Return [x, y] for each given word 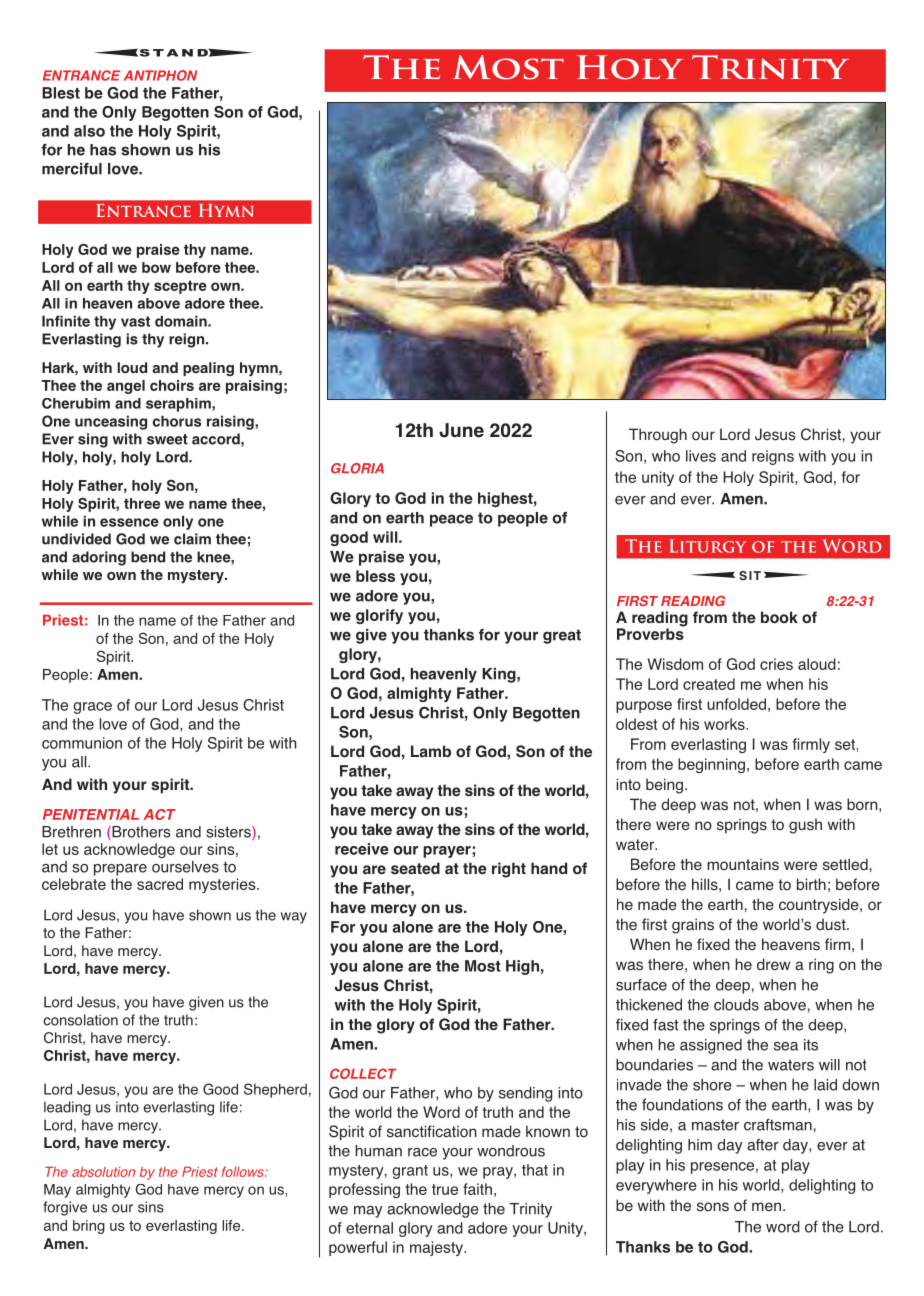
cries [776, 664]
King [500, 675]
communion [82, 743]
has [103, 150]
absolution [103, 1171]
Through [658, 436]
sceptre [180, 287]
